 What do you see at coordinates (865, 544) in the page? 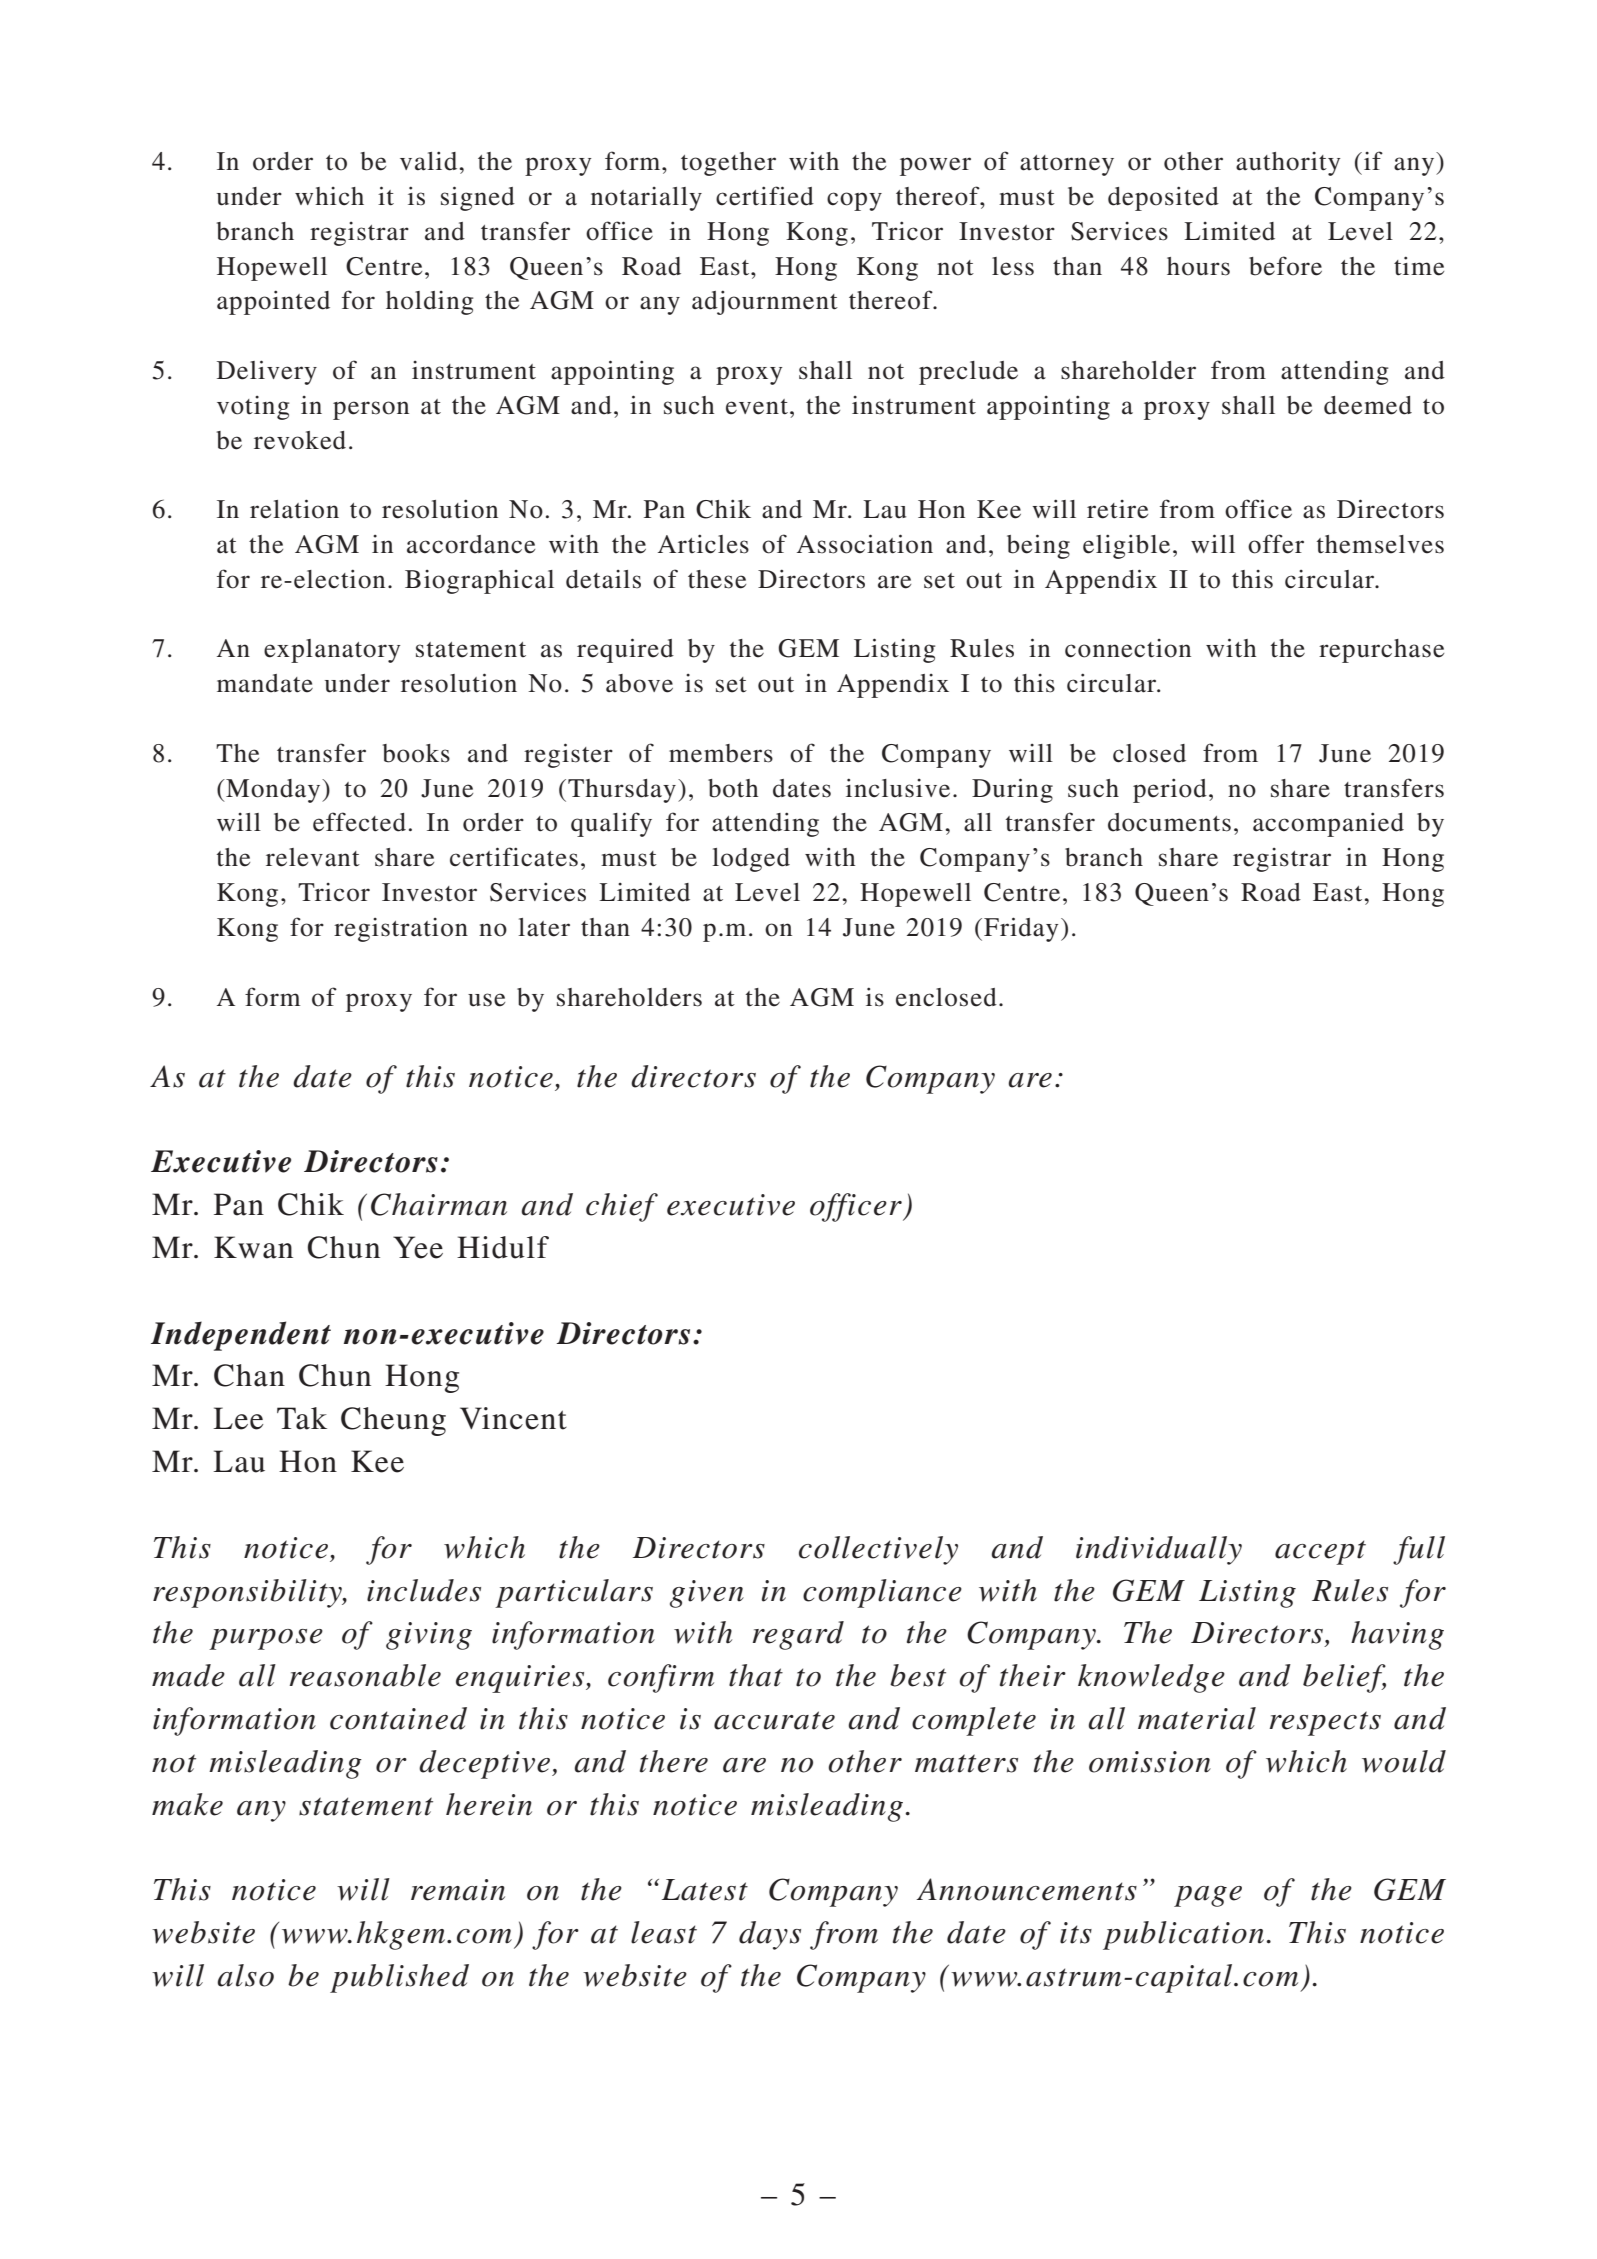
I see `Association` at bounding box center [865, 544].
